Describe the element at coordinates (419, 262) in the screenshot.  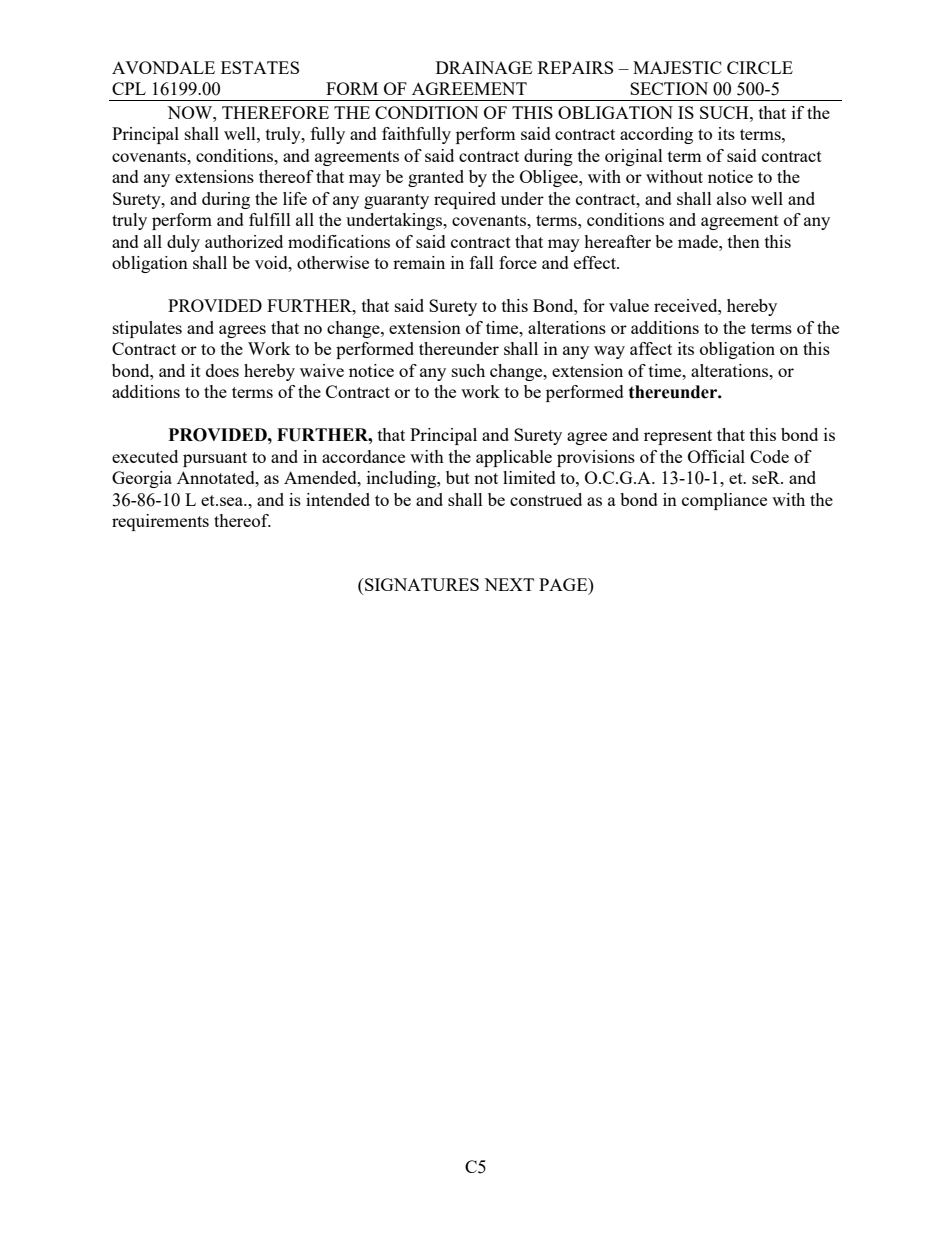
I see `remain` at that location.
